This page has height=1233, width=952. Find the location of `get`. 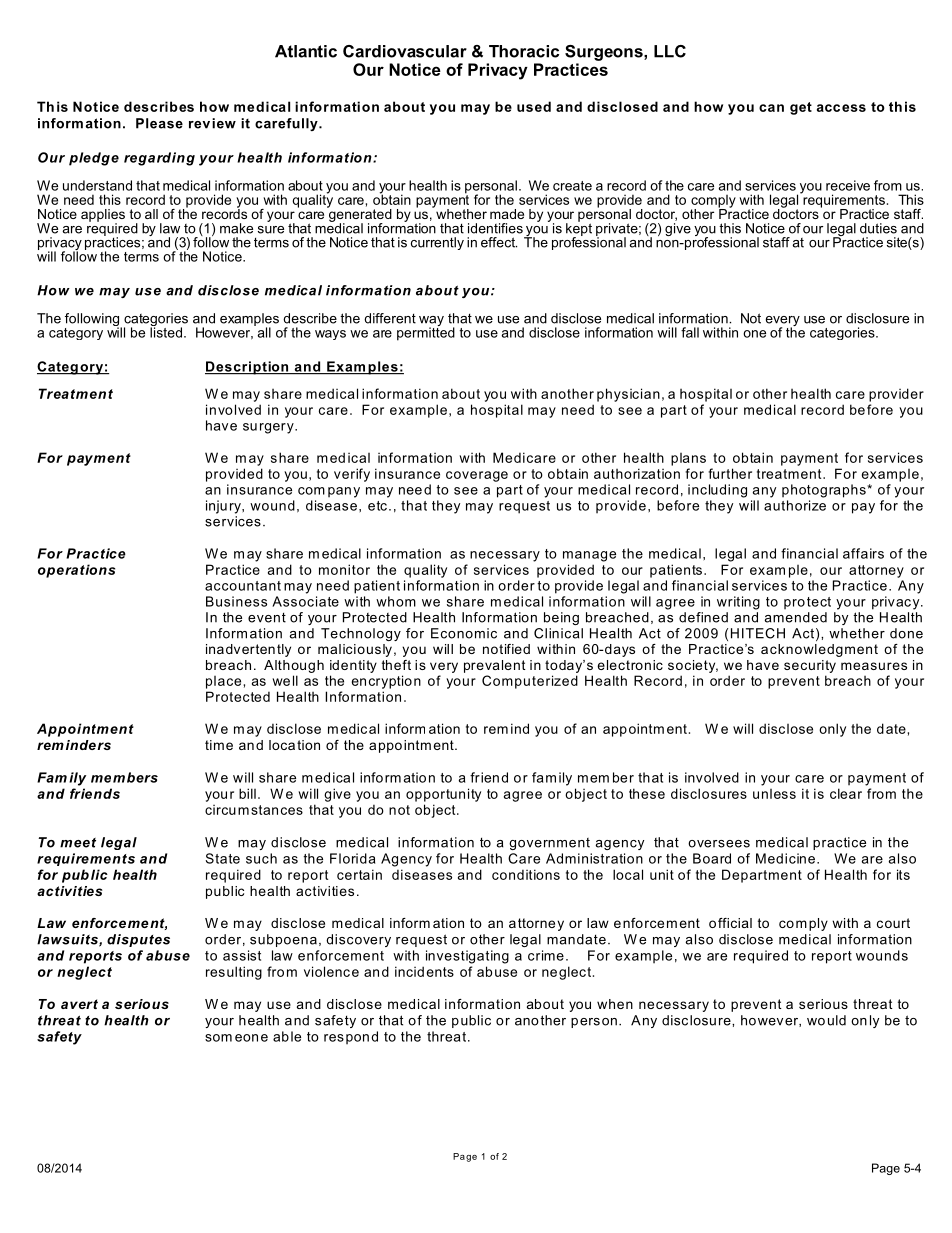

get is located at coordinates (801, 108).
